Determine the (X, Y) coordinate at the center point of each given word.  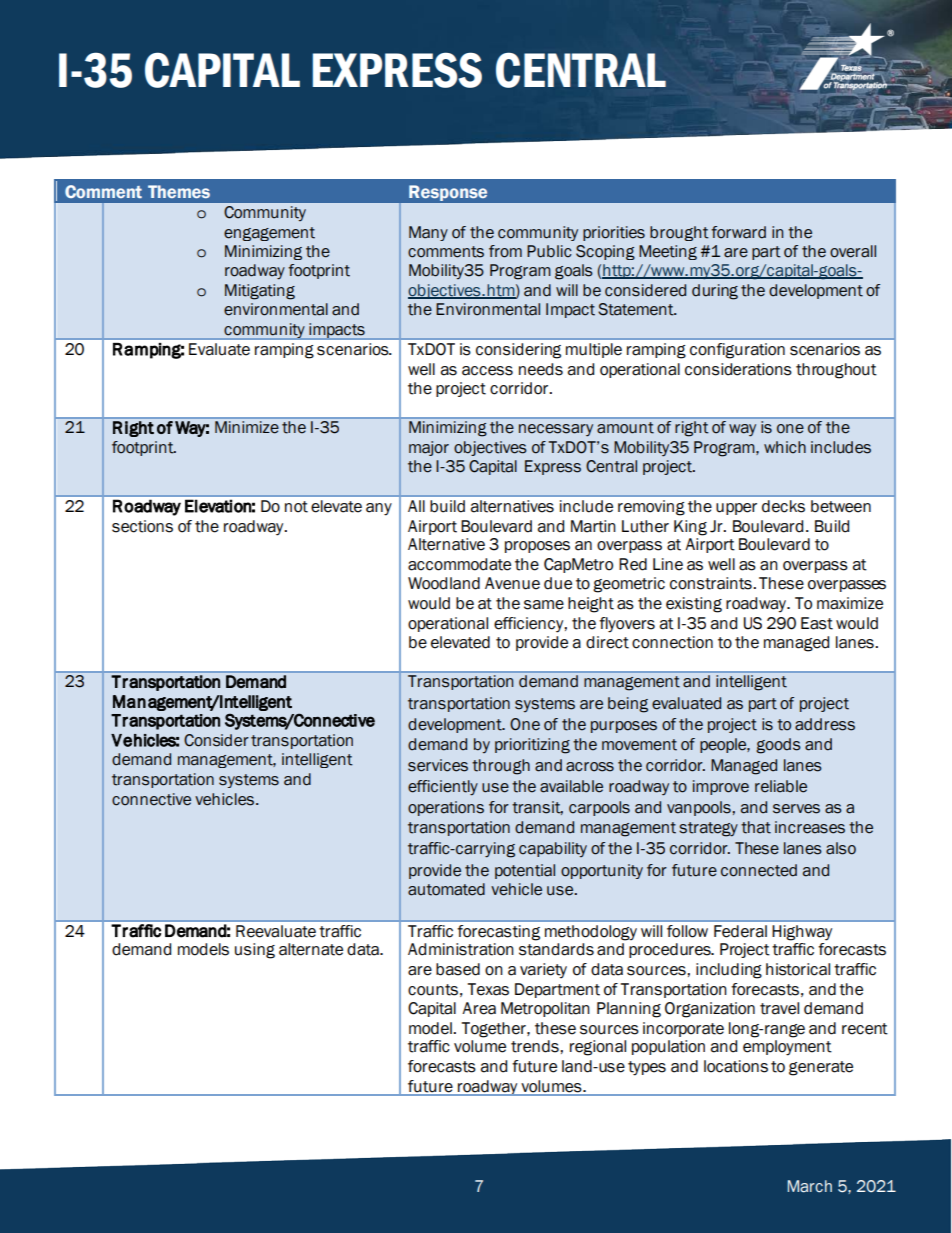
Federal (740, 931)
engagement (269, 234)
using (255, 951)
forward (738, 232)
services (438, 765)
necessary (556, 430)
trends (536, 1046)
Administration (461, 949)
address (825, 724)
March (809, 1186)
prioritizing (532, 746)
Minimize (247, 427)
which (785, 447)
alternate (311, 949)
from (505, 251)
